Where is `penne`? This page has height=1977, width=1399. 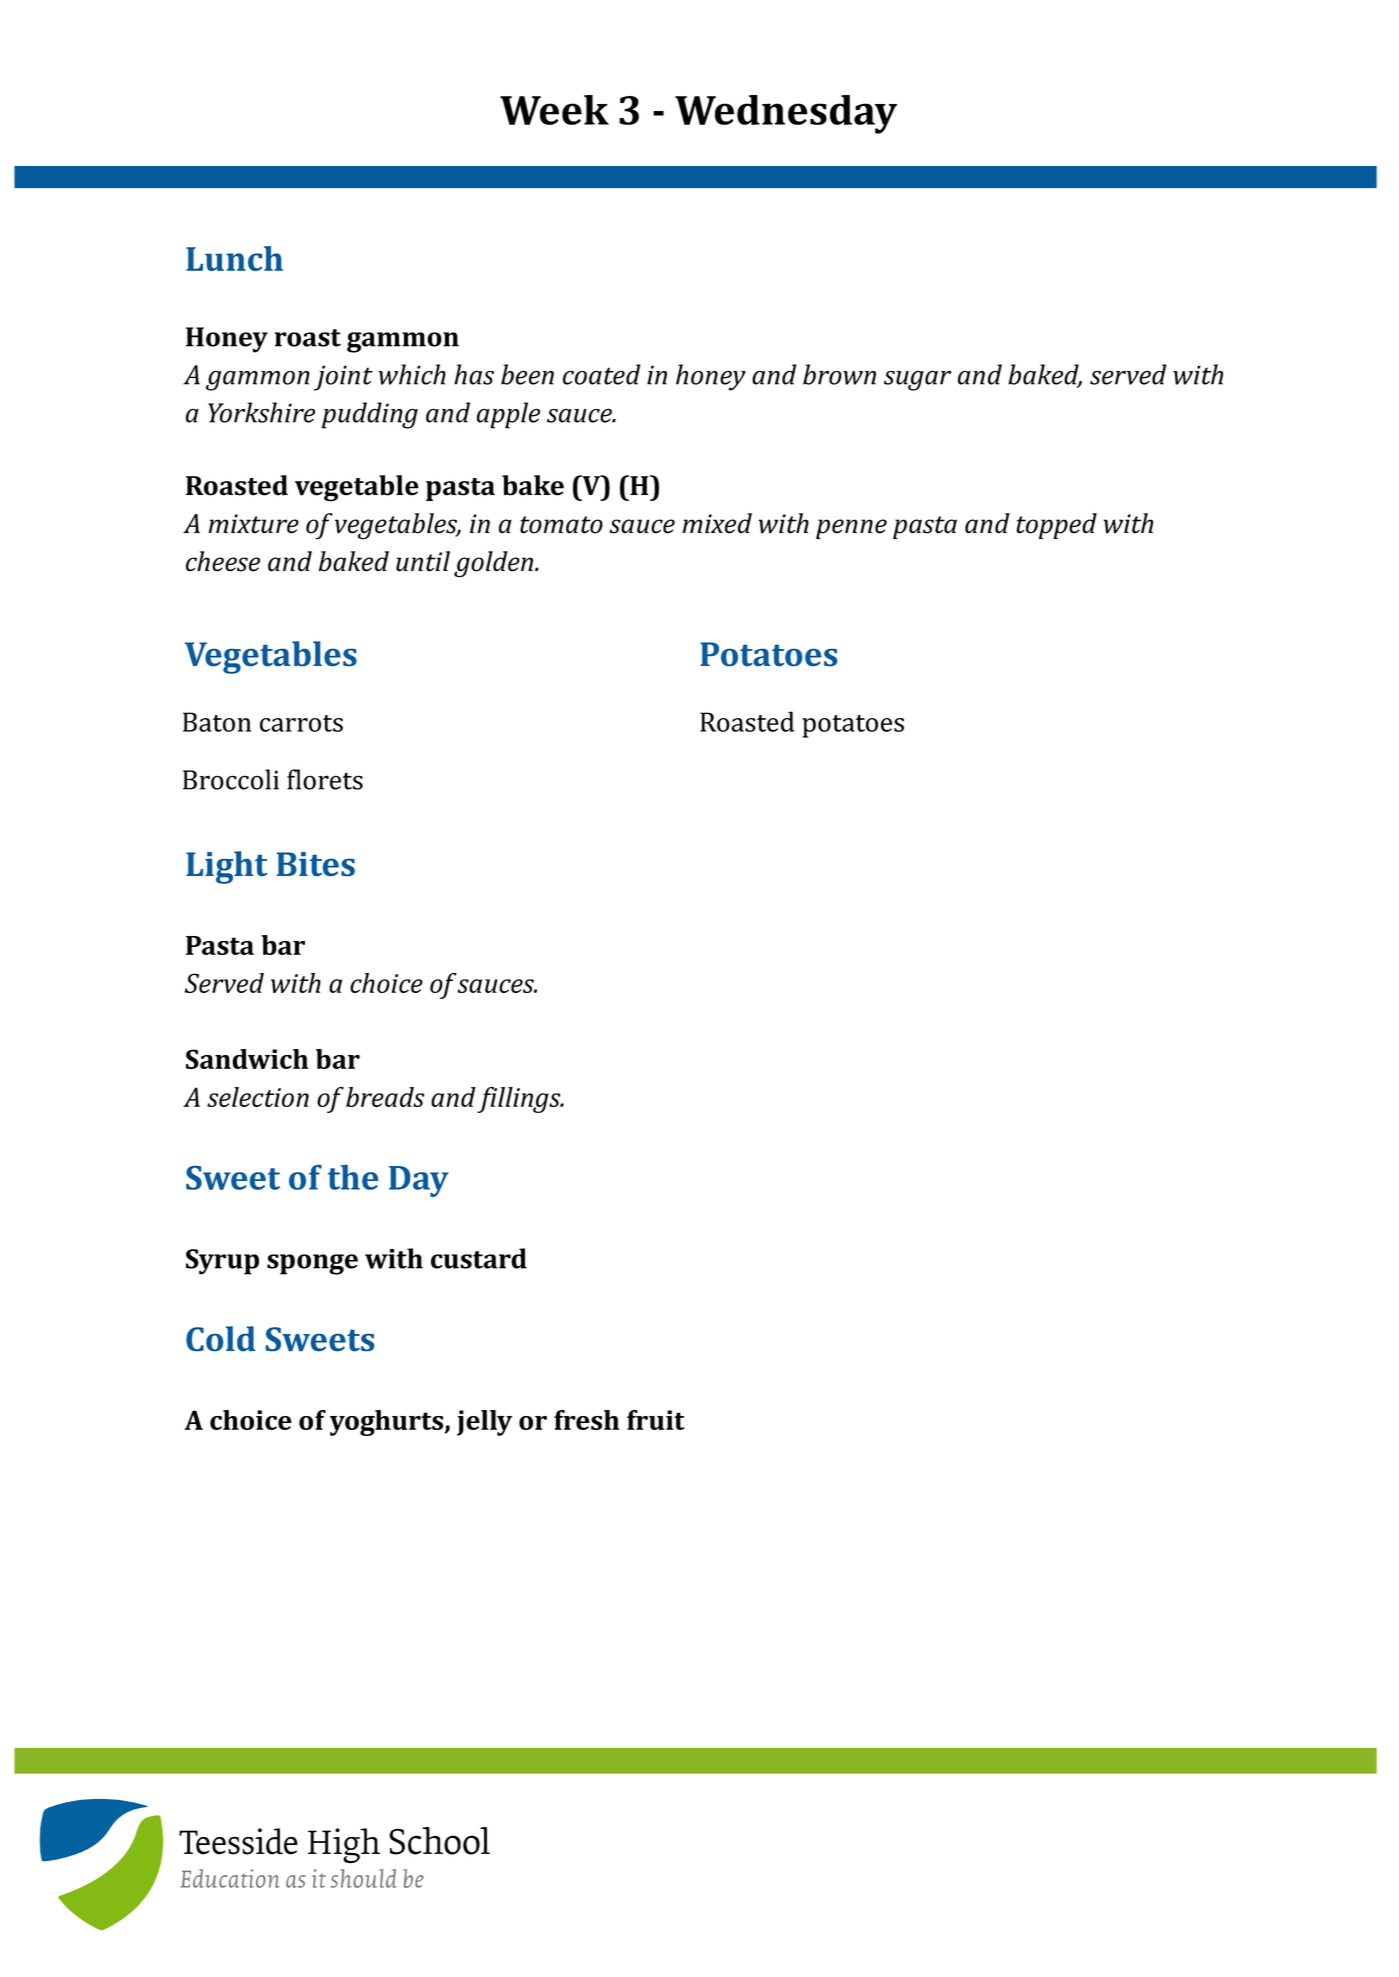 penne is located at coordinates (851, 529).
